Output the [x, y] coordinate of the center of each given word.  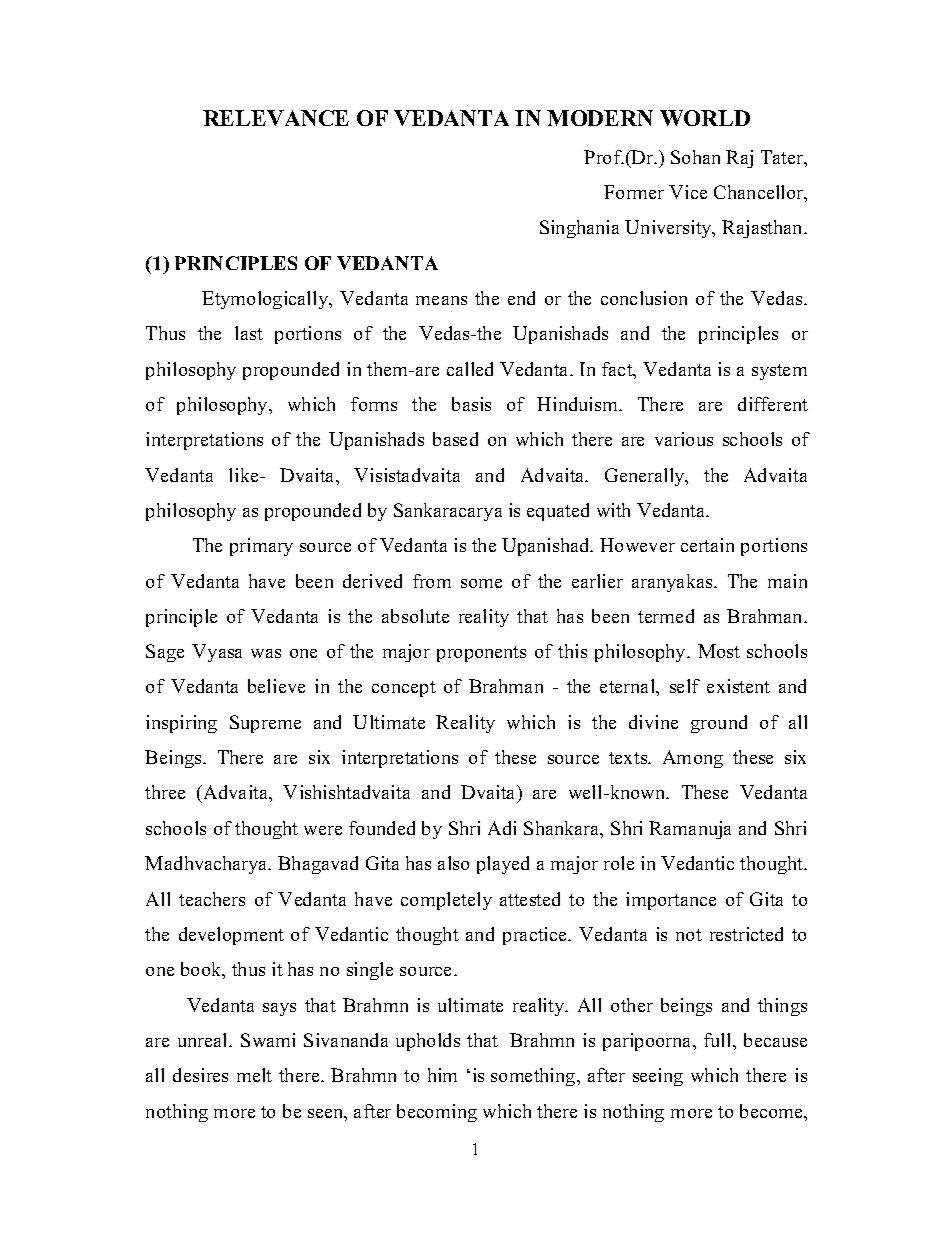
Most [719, 651]
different [773, 404]
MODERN [600, 118]
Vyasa [217, 653]
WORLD [705, 118]
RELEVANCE [276, 118]
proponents [481, 654]
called [470, 369]
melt [254, 1075]
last [249, 333]
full [719, 1040]
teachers [212, 899]
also [453, 863]
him [442, 1075]
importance [671, 901]
